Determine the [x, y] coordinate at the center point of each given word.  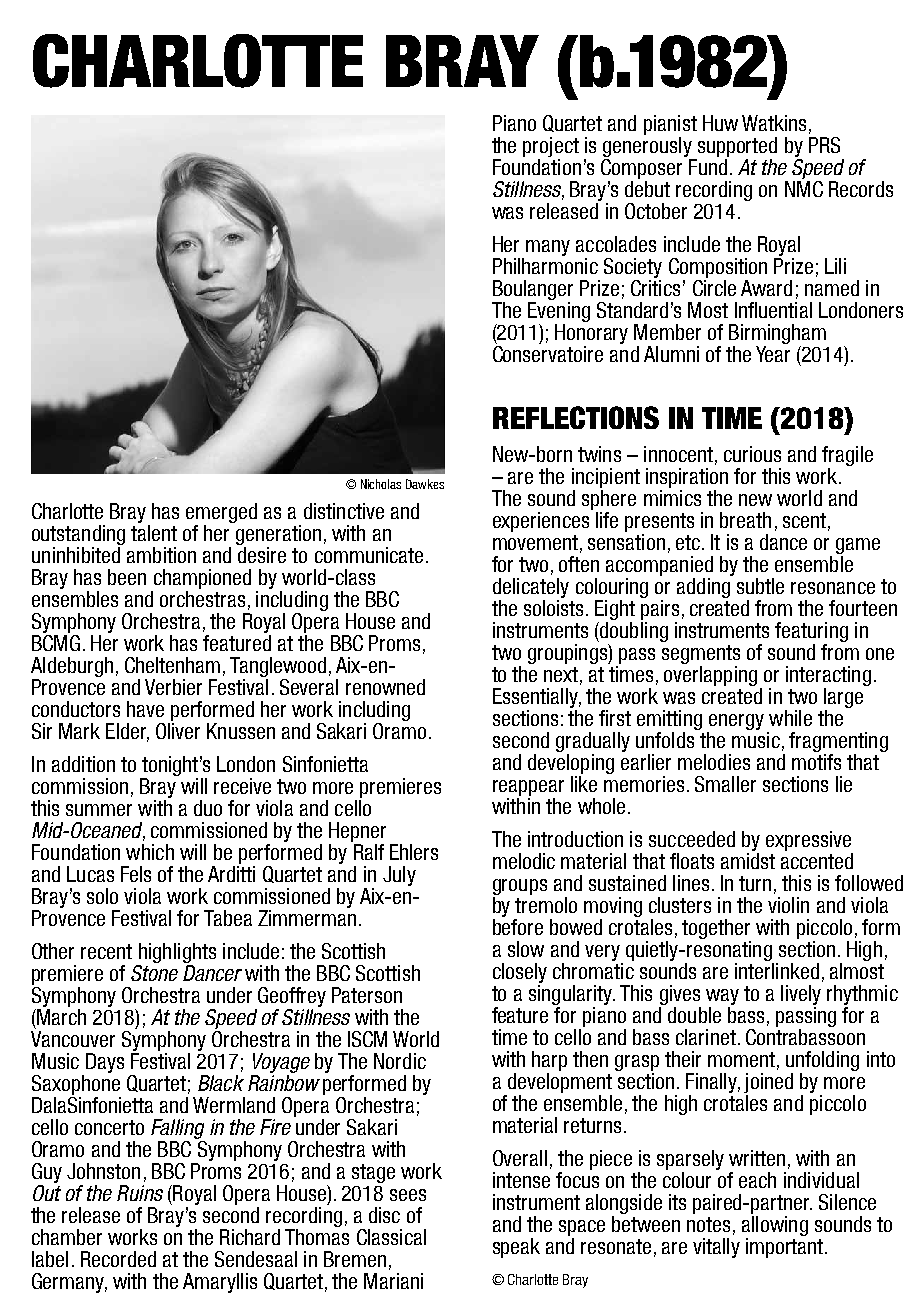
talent [154, 531]
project [551, 148]
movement [535, 542]
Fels [136, 874]
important [786, 1248]
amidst [748, 861]
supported [736, 148]
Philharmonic [545, 266]
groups [520, 888]
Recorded [118, 1259]
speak [516, 1248]
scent [806, 521]
